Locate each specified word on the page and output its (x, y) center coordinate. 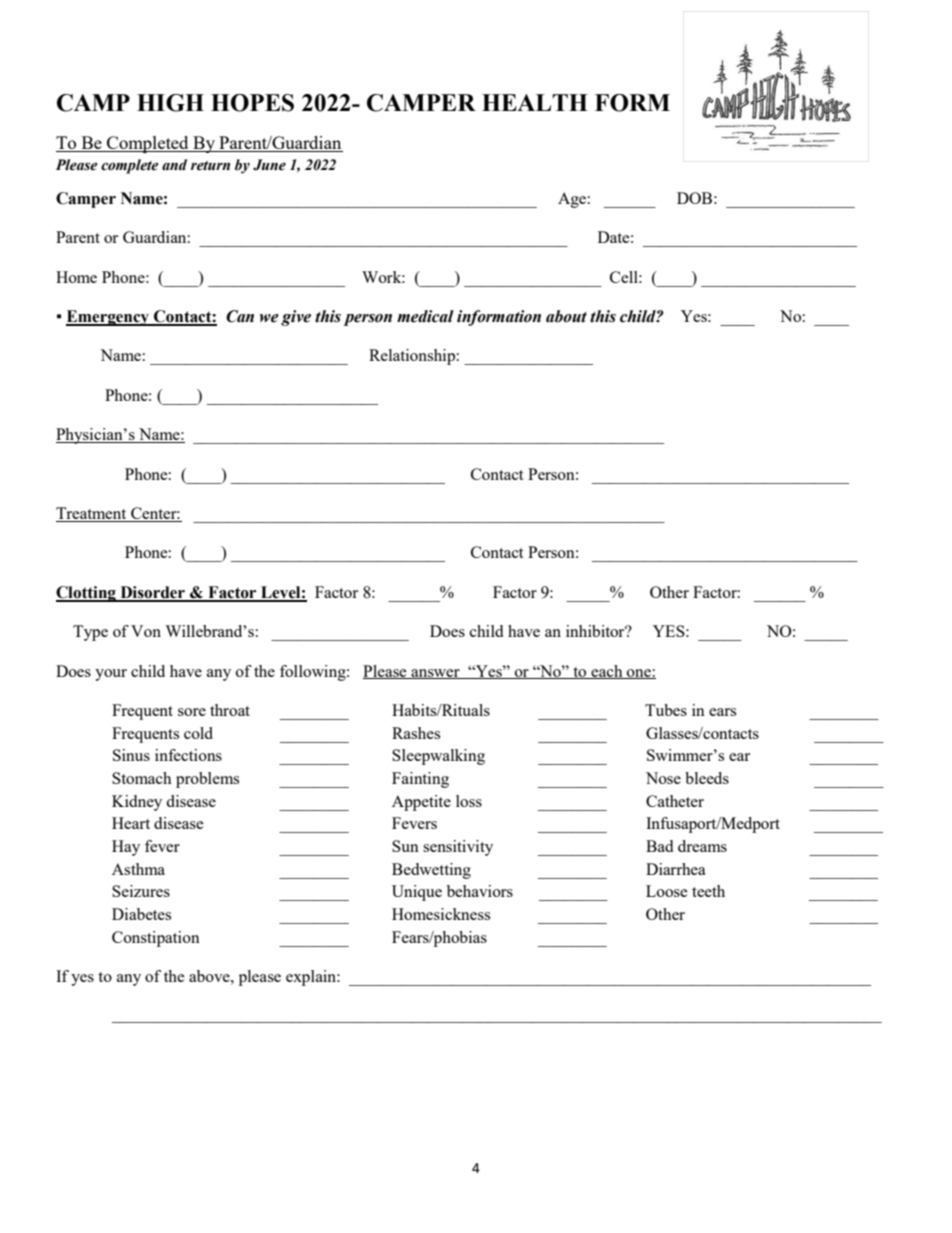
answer (435, 674)
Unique (417, 893)
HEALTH (535, 102)
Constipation (156, 939)
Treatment (92, 514)
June (269, 165)
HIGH (170, 103)
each (607, 672)
